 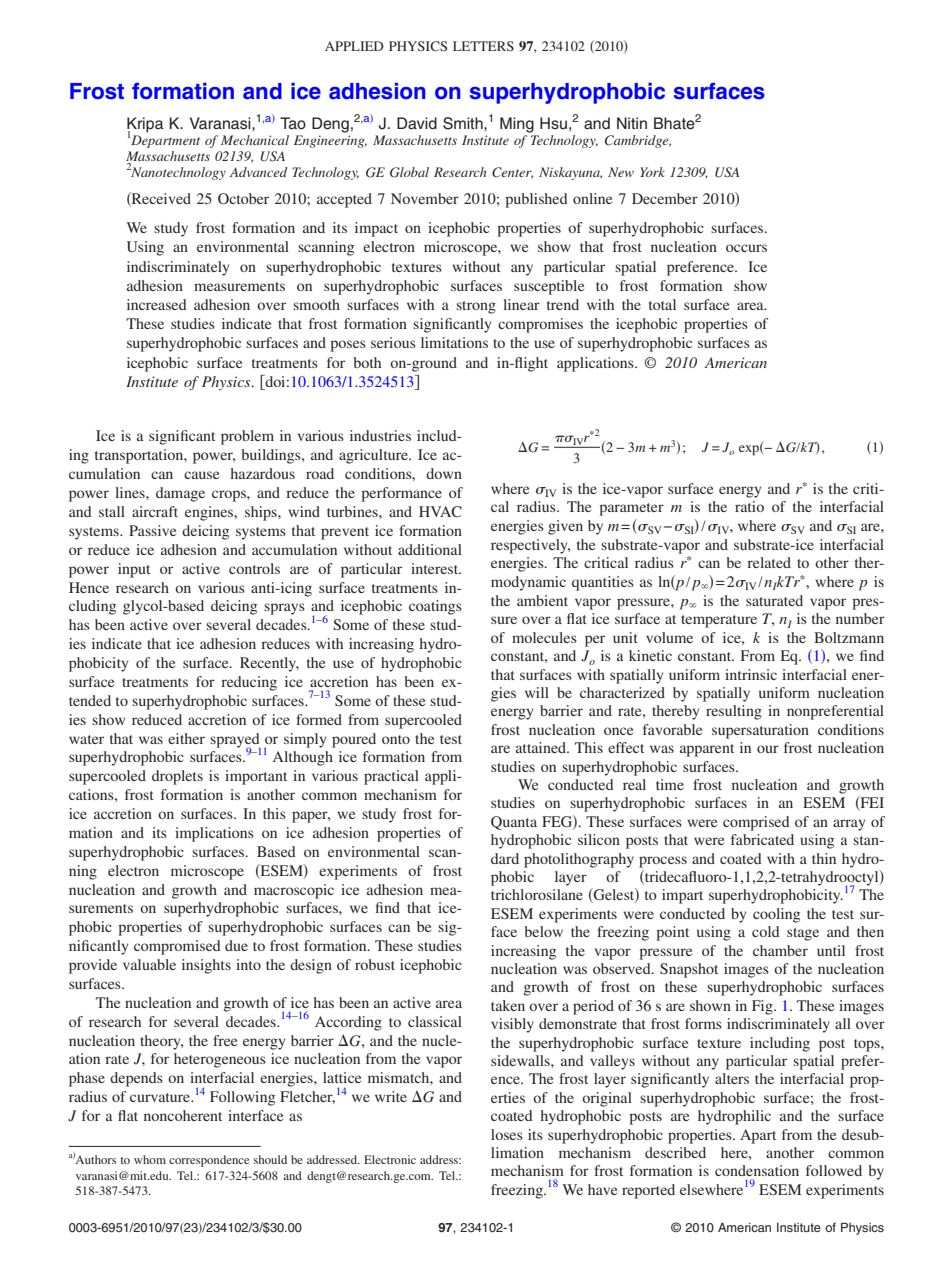 What do you see at coordinates (769, 562) in the page?
I see `related` at bounding box center [769, 562].
